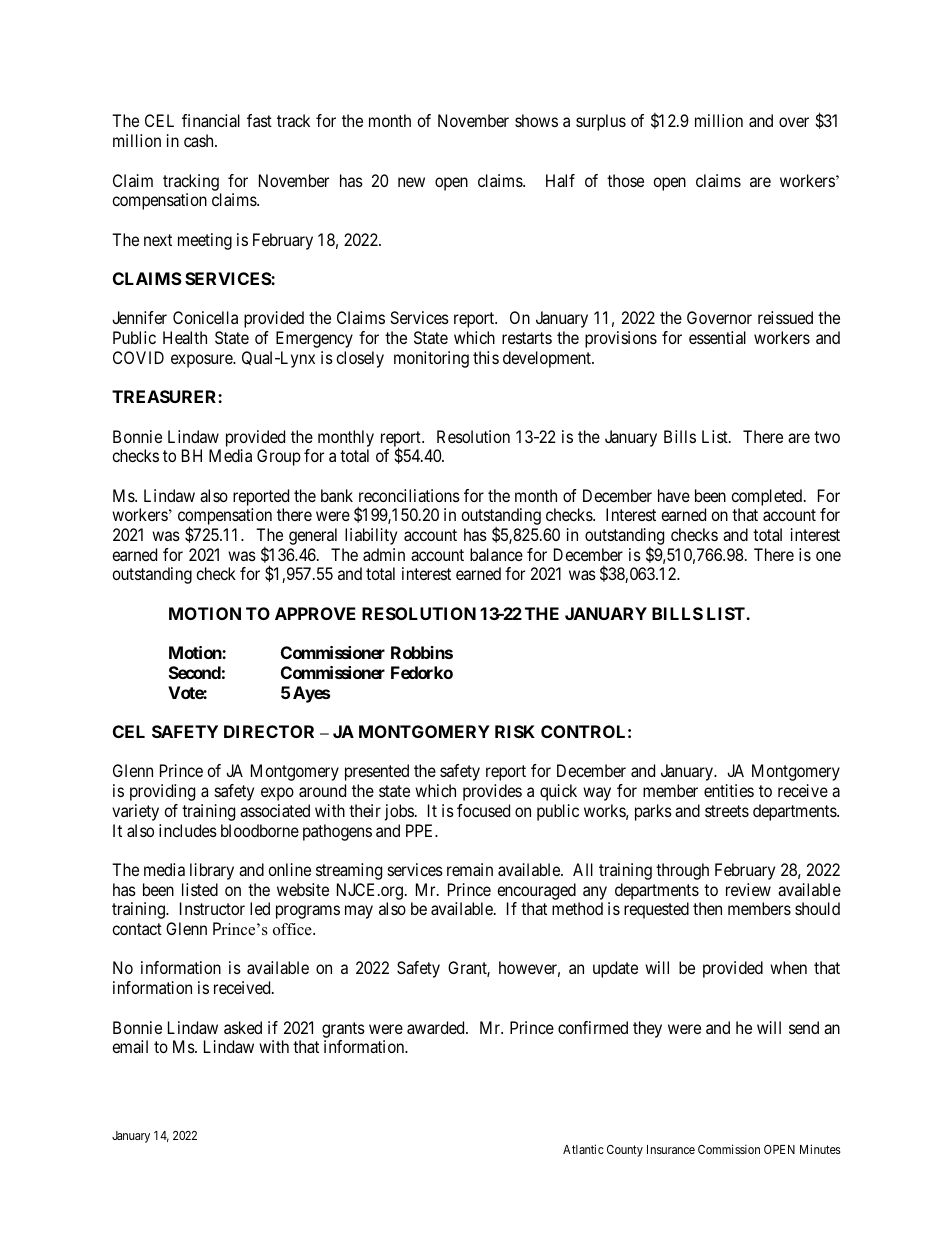 Image resolution: width=952 pixels, height=1233 pixels. What do you see at coordinates (768, 497) in the screenshot?
I see `completed` at bounding box center [768, 497].
